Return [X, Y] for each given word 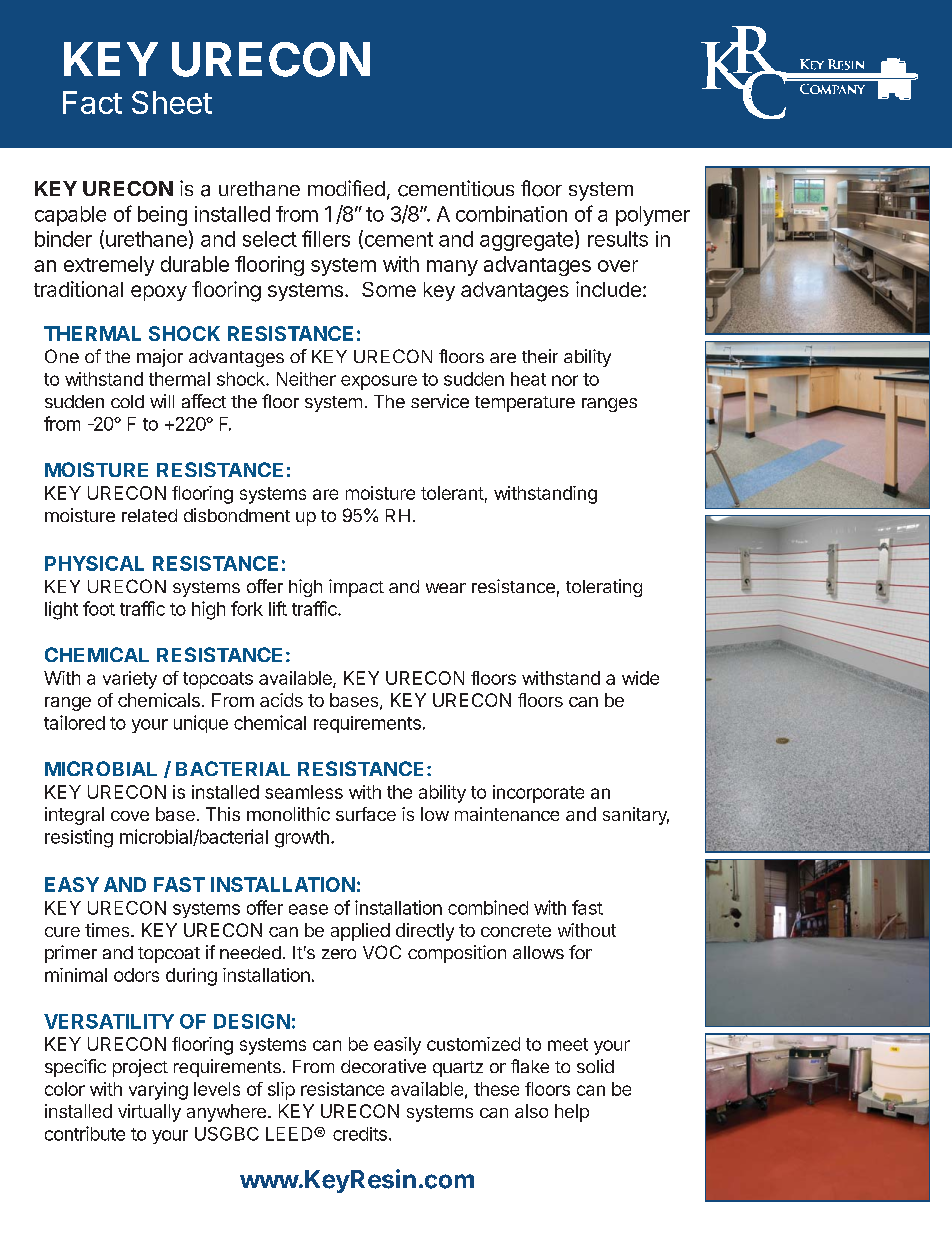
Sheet [172, 102]
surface [366, 814]
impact [356, 588]
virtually [149, 1113]
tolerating [604, 588]
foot [99, 608]
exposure [379, 382]
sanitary [636, 816]
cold [127, 401]
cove [130, 816]
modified [346, 188]
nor [565, 380]
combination [511, 214]
